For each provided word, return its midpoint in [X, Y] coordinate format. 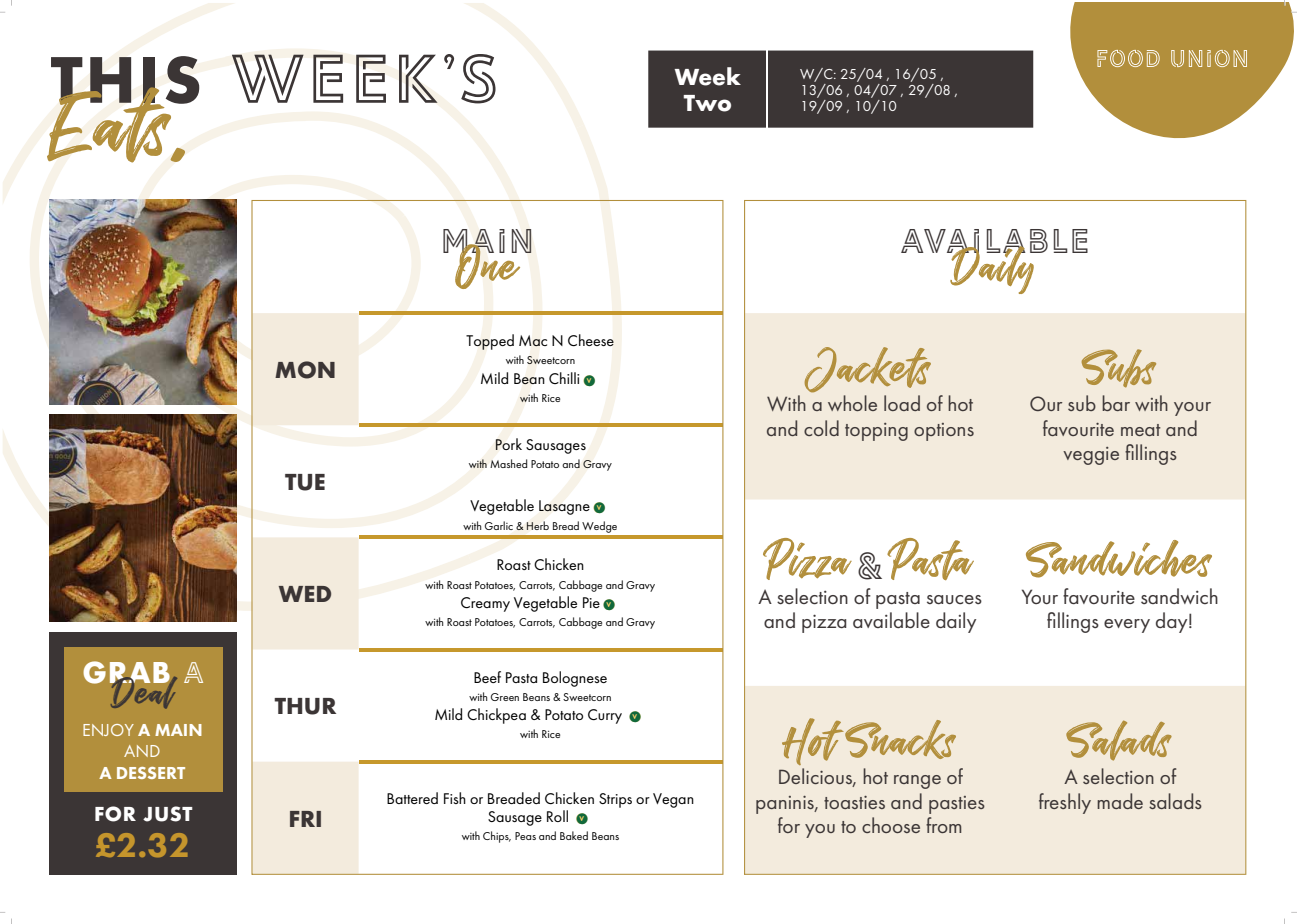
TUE [305, 482]
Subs [1119, 368]
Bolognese [575, 679]
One [488, 265]
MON [305, 370]
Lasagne [564, 507]
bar [1116, 403]
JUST [168, 814]
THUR [305, 706]
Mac [533, 341]
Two [707, 103]
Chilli [564, 378]
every [1127, 626]
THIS [125, 81]
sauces [954, 599]
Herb [537, 525]
